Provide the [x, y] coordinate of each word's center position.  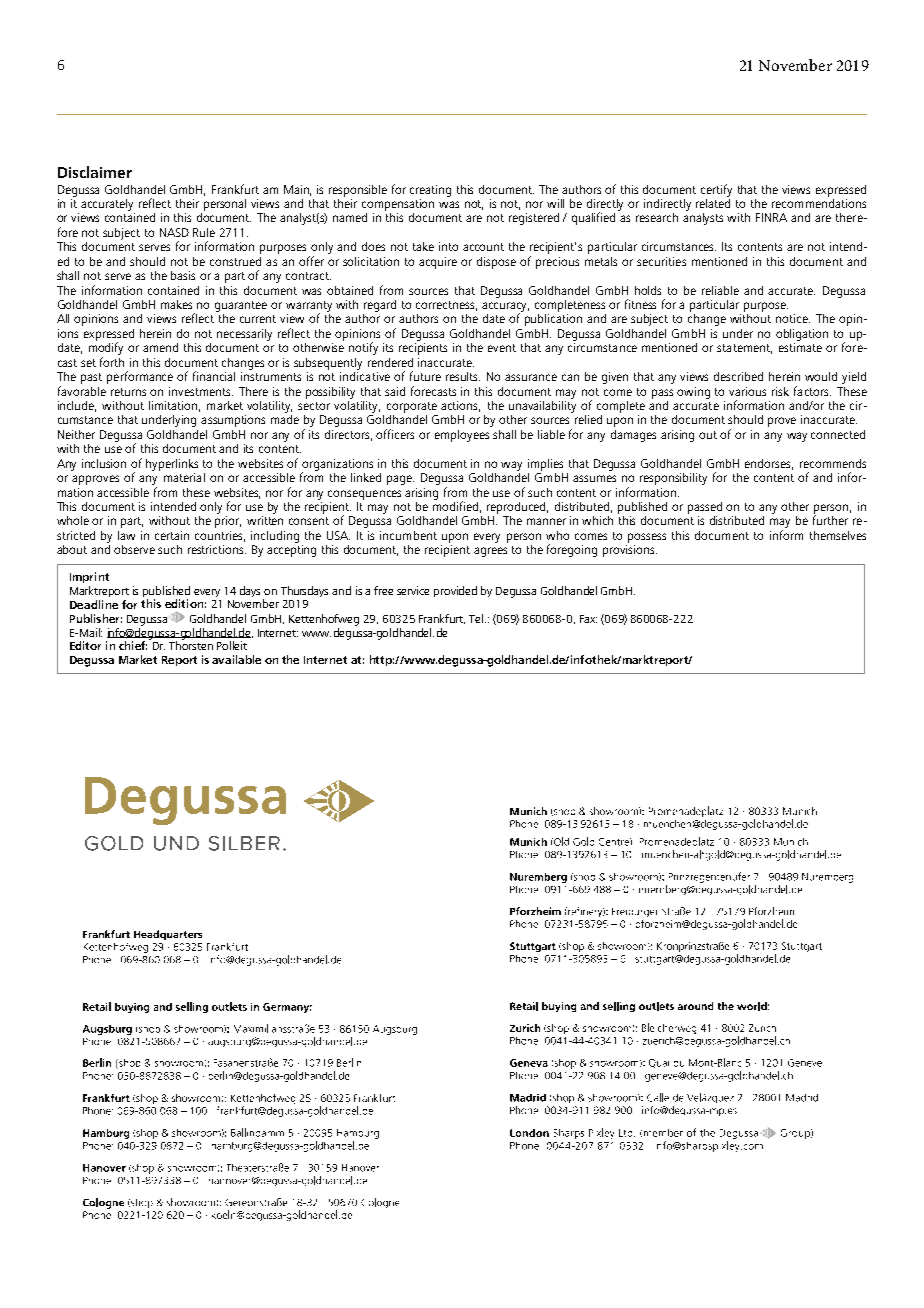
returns [128, 392]
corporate [412, 407]
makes [176, 304]
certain [172, 535]
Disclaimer [95, 172]
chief [133, 645]
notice [793, 318]
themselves [838, 535]
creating [430, 191]
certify [716, 190]
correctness [446, 306]
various [747, 391]
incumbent [408, 535]
